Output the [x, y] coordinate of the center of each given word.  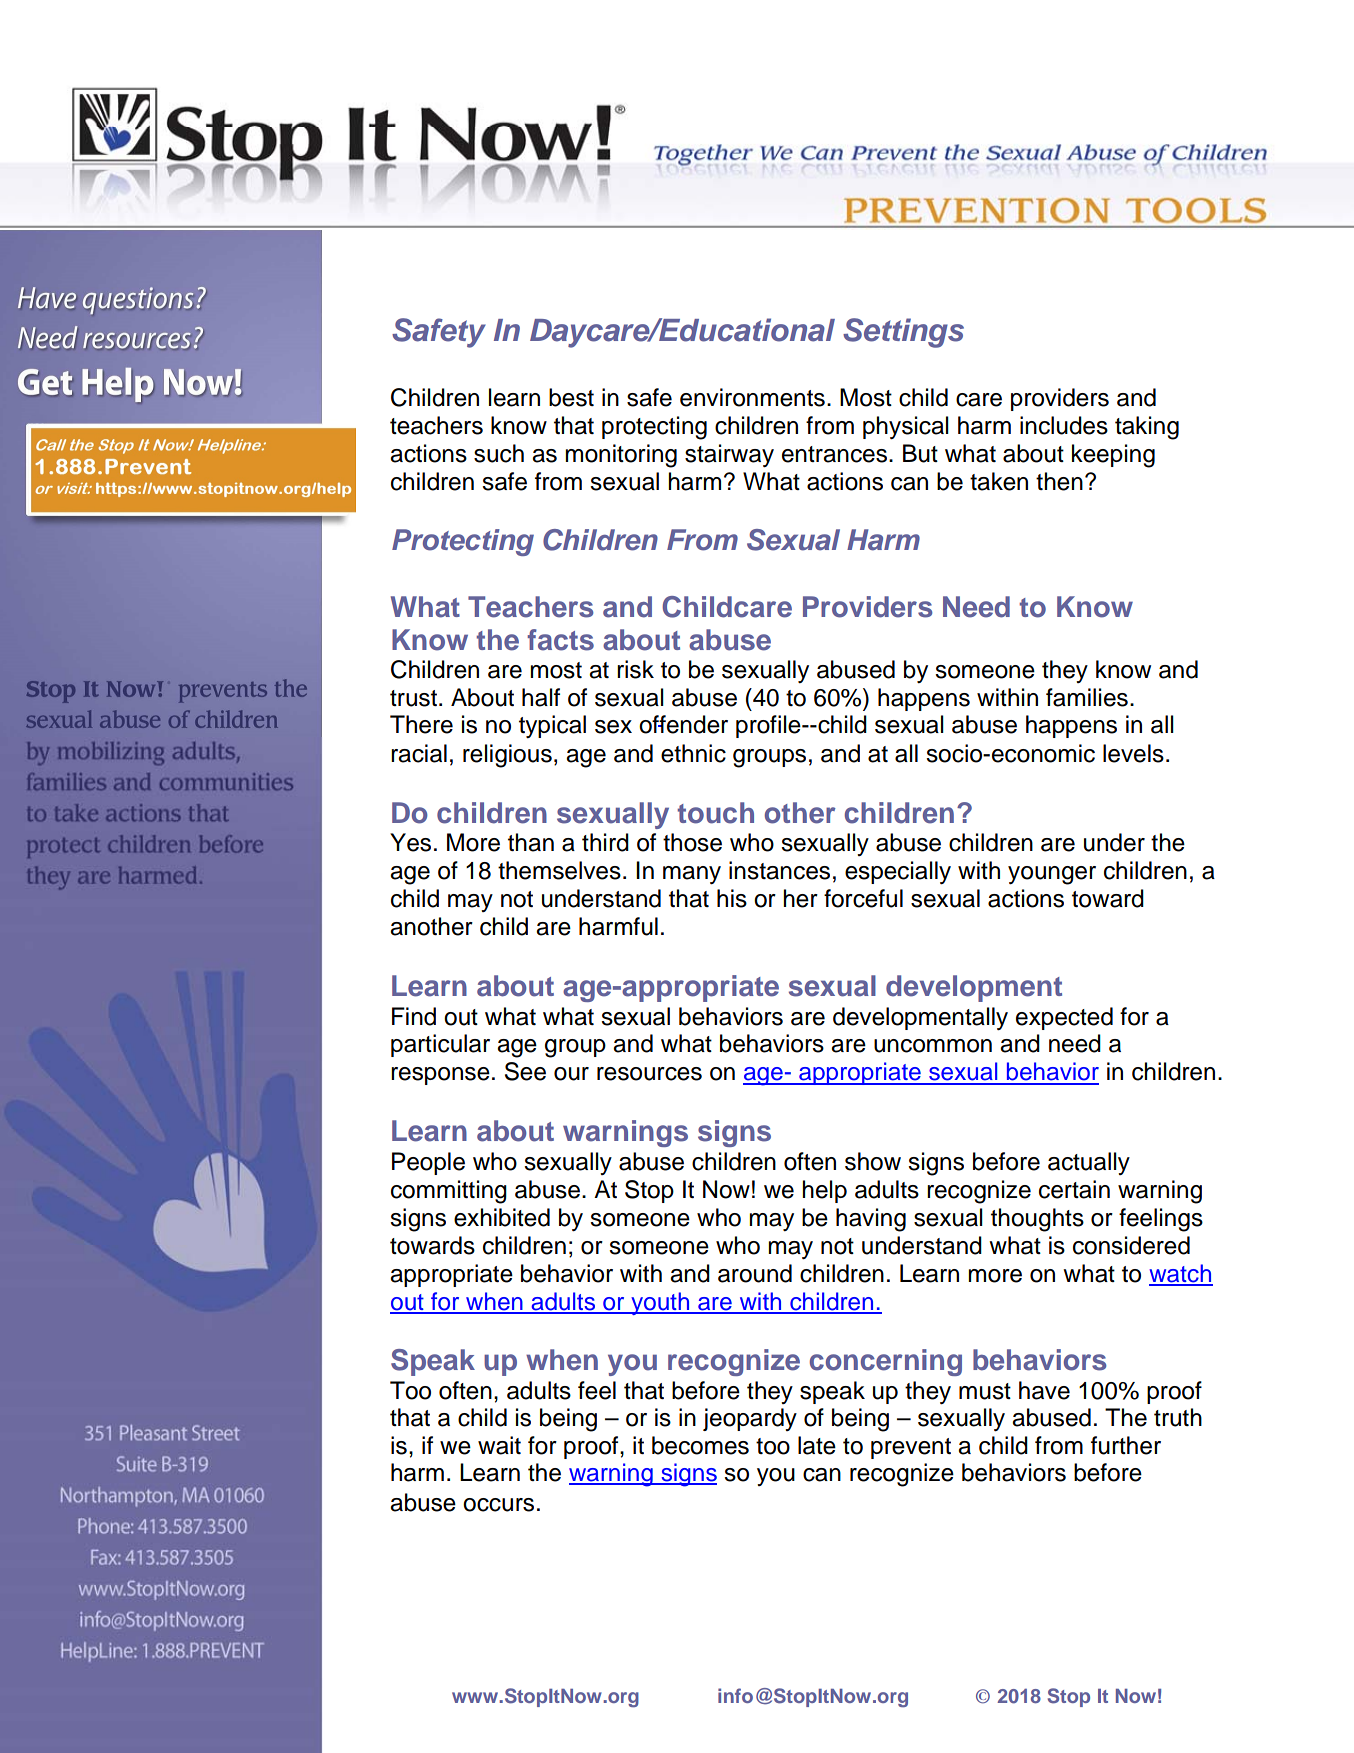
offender [683, 724]
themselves [559, 870]
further [1126, 1445]
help [824, 1191]
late [817, 1445]
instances [779, 870]
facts [560, 640]
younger [1052, 875]
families [1087, 697]
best [571, 397]
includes [1064, 425]
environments [752, 397]
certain [1074, 1189]
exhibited [502, 1217]
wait [499, 1445]
